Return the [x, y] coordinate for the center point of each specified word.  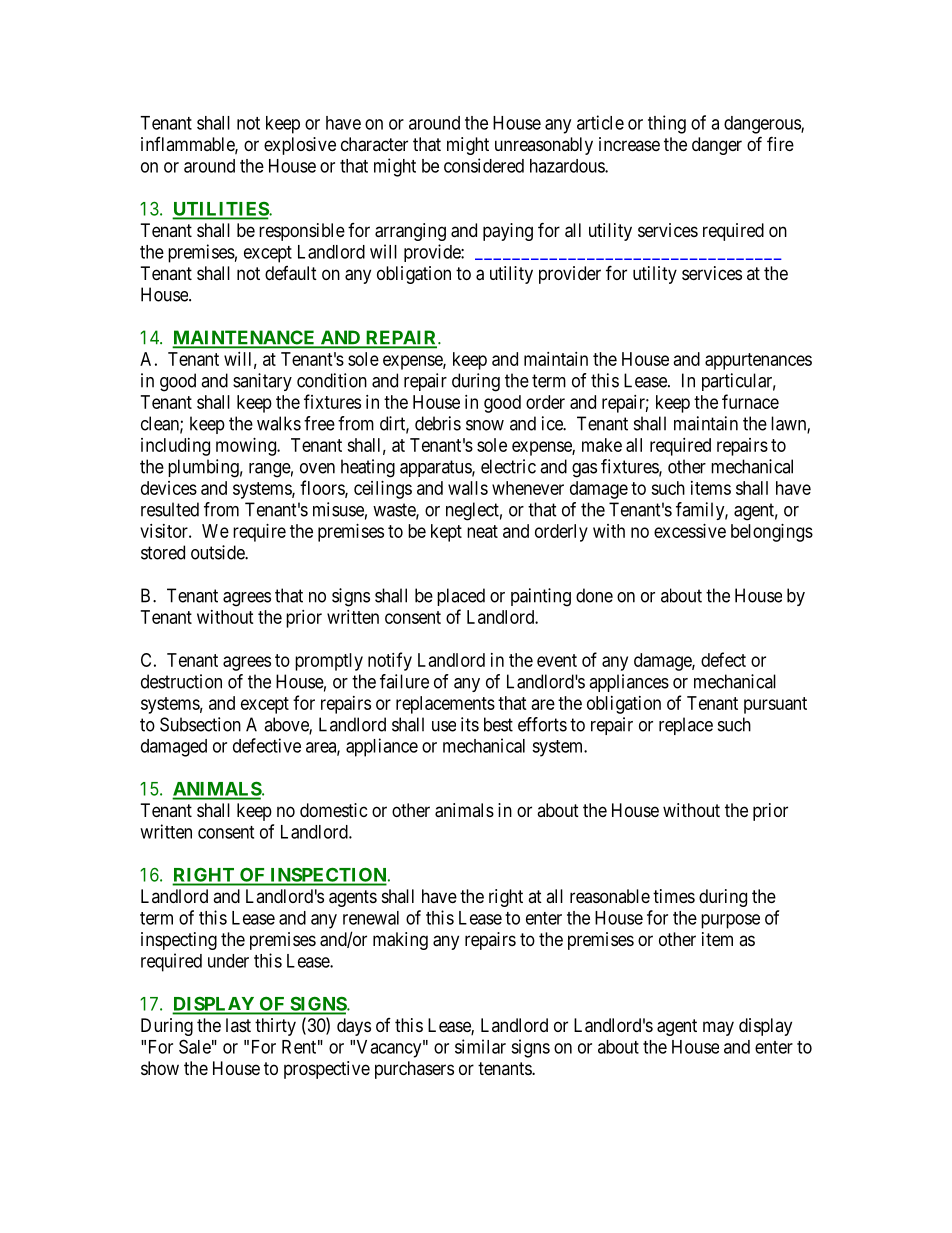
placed [461, 597]
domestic [334, 810]
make [602, 445]
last [238, 1025]
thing [667, 124]
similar [480, 1046]
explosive [300, 146]
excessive [690, 531]
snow [485, 425]
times [674, 896]
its [470, 724]
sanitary [262, 382]
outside [218, 552]
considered [484, 165]
